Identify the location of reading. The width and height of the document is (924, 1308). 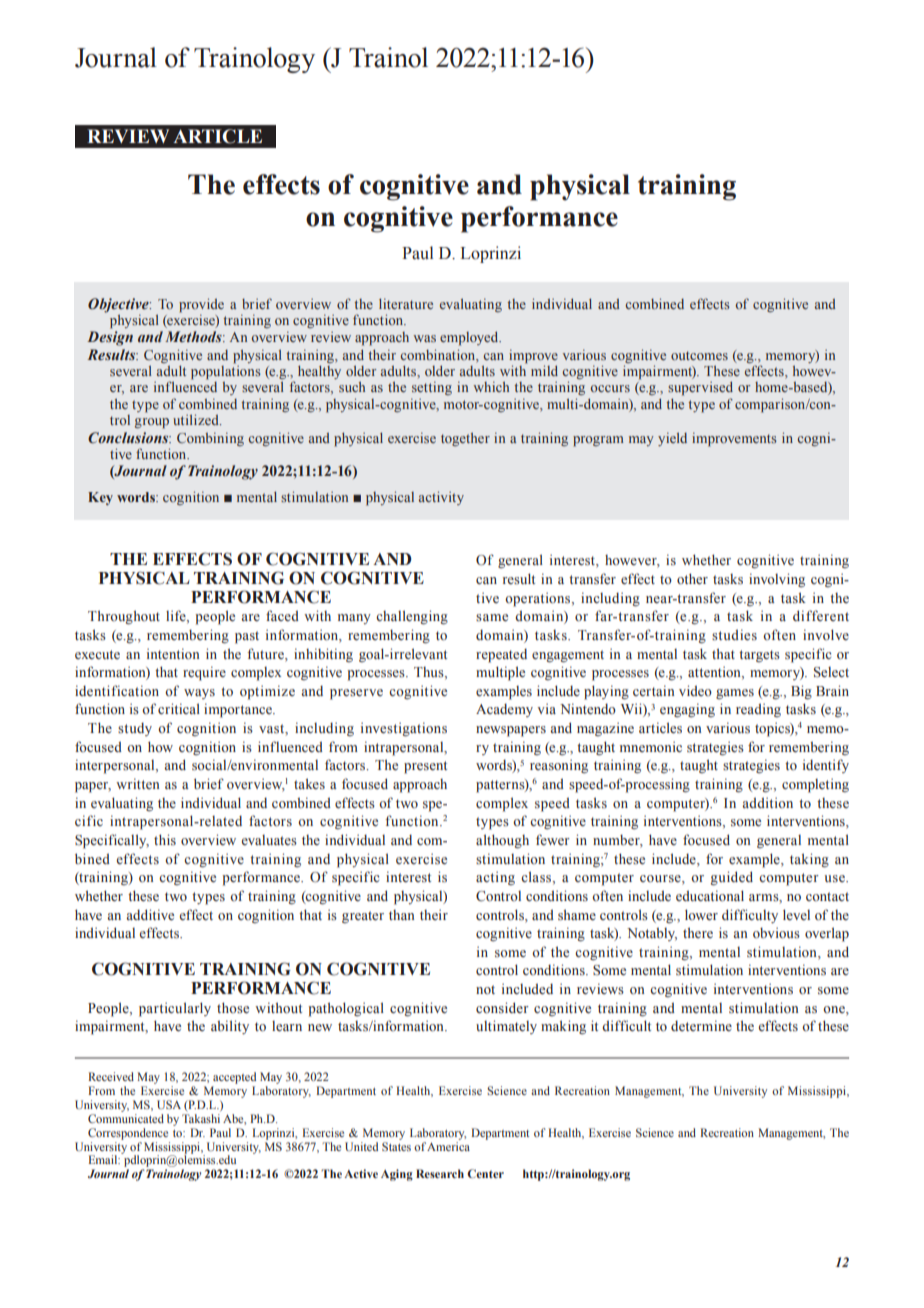
(758, 710).
